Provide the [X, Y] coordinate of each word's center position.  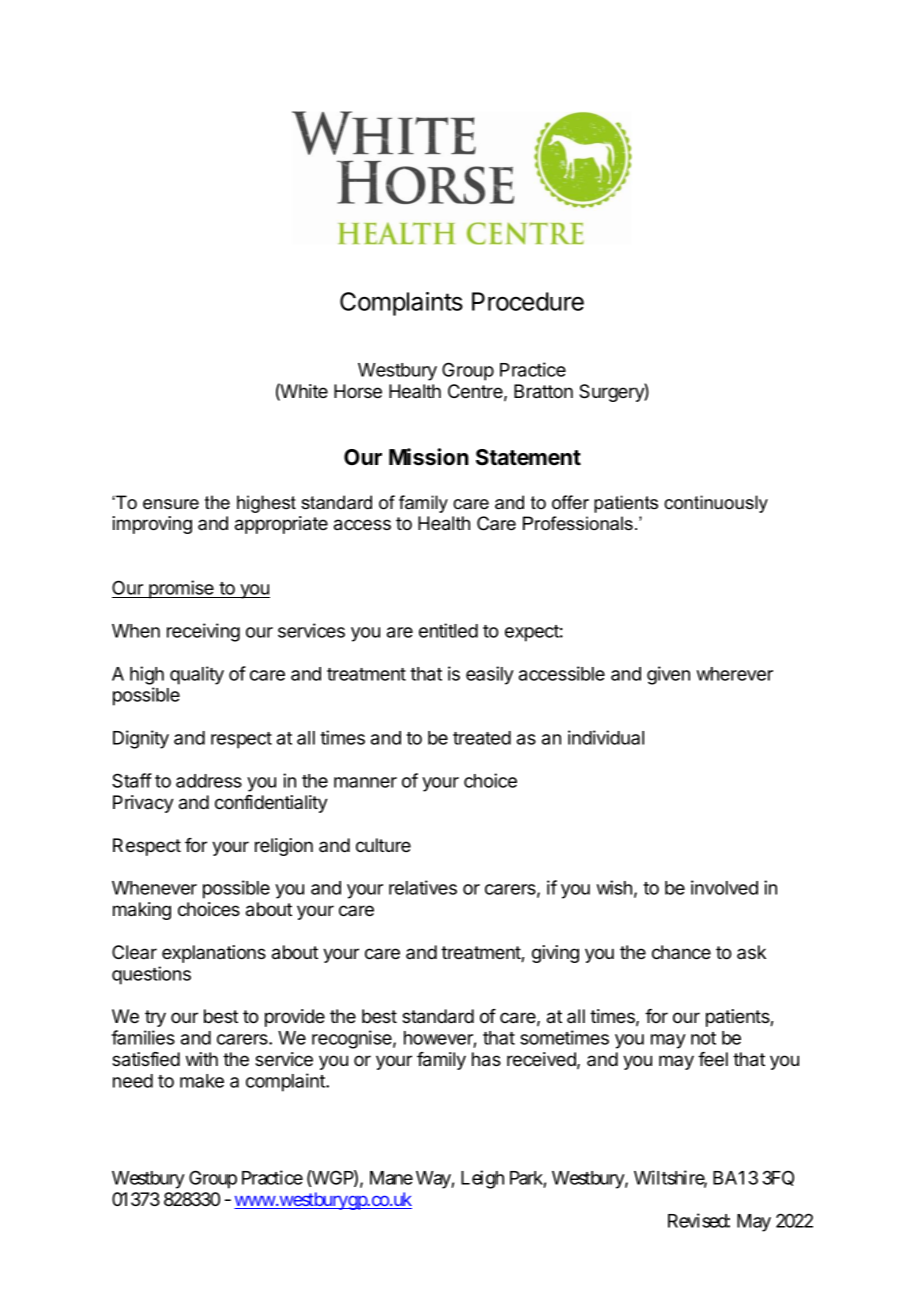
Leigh [482, 1179]
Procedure [528, 301]
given [668, 675]
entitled [448, 630]
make [202, 1081]
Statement [528, 457]
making [142, 911]
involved [724, 887]
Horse [358, 391]
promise [181, 589]
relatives [423, 887]
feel [713, 1059]
